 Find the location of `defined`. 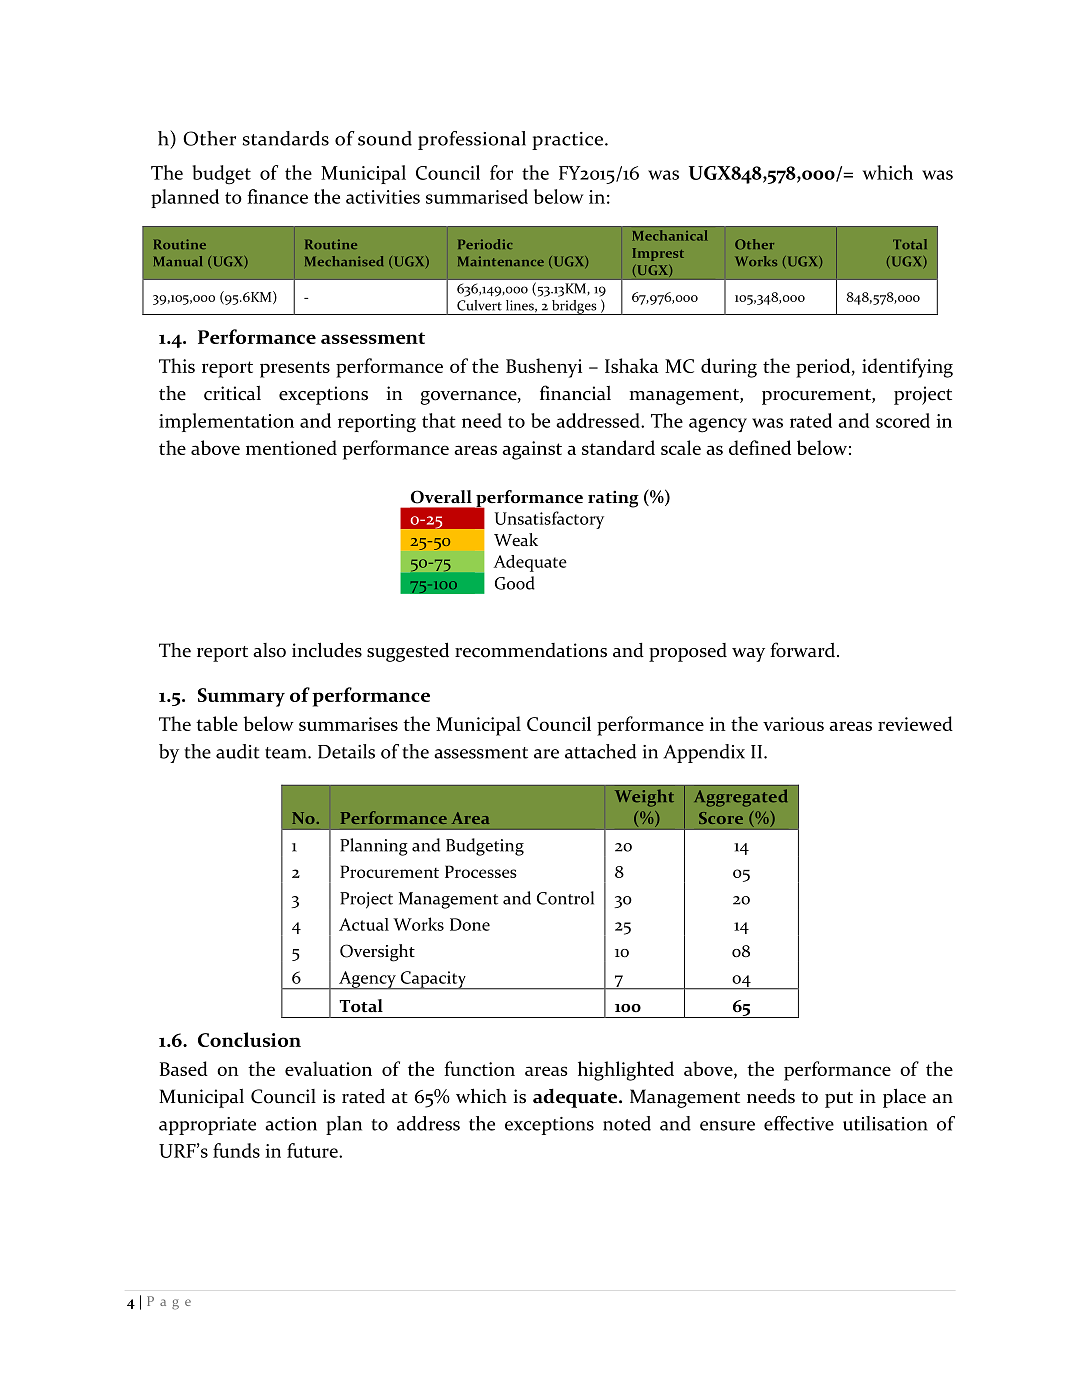

defined is located at coordinates (760, 447).
